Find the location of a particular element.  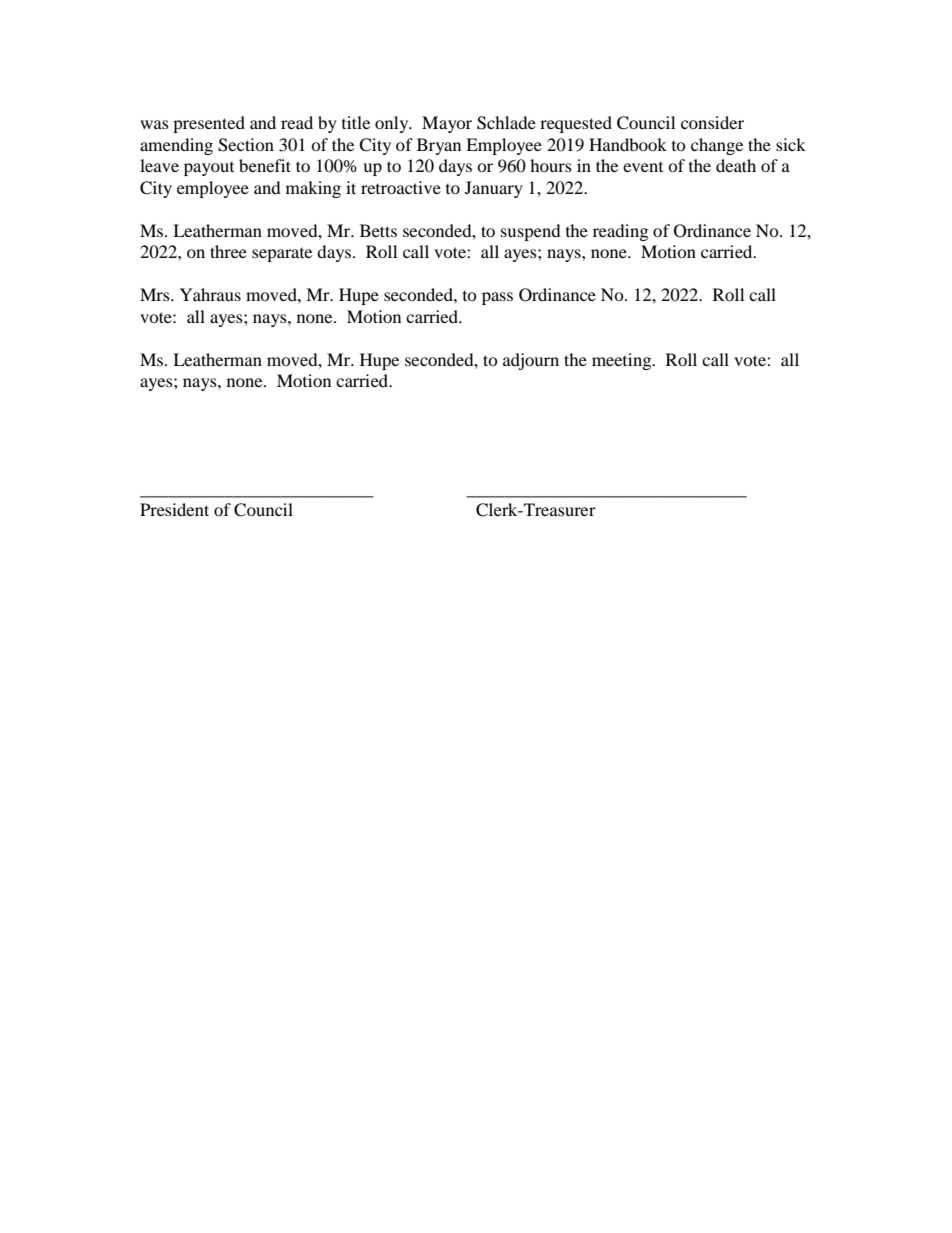

President is located at coordinates (174, 509).
